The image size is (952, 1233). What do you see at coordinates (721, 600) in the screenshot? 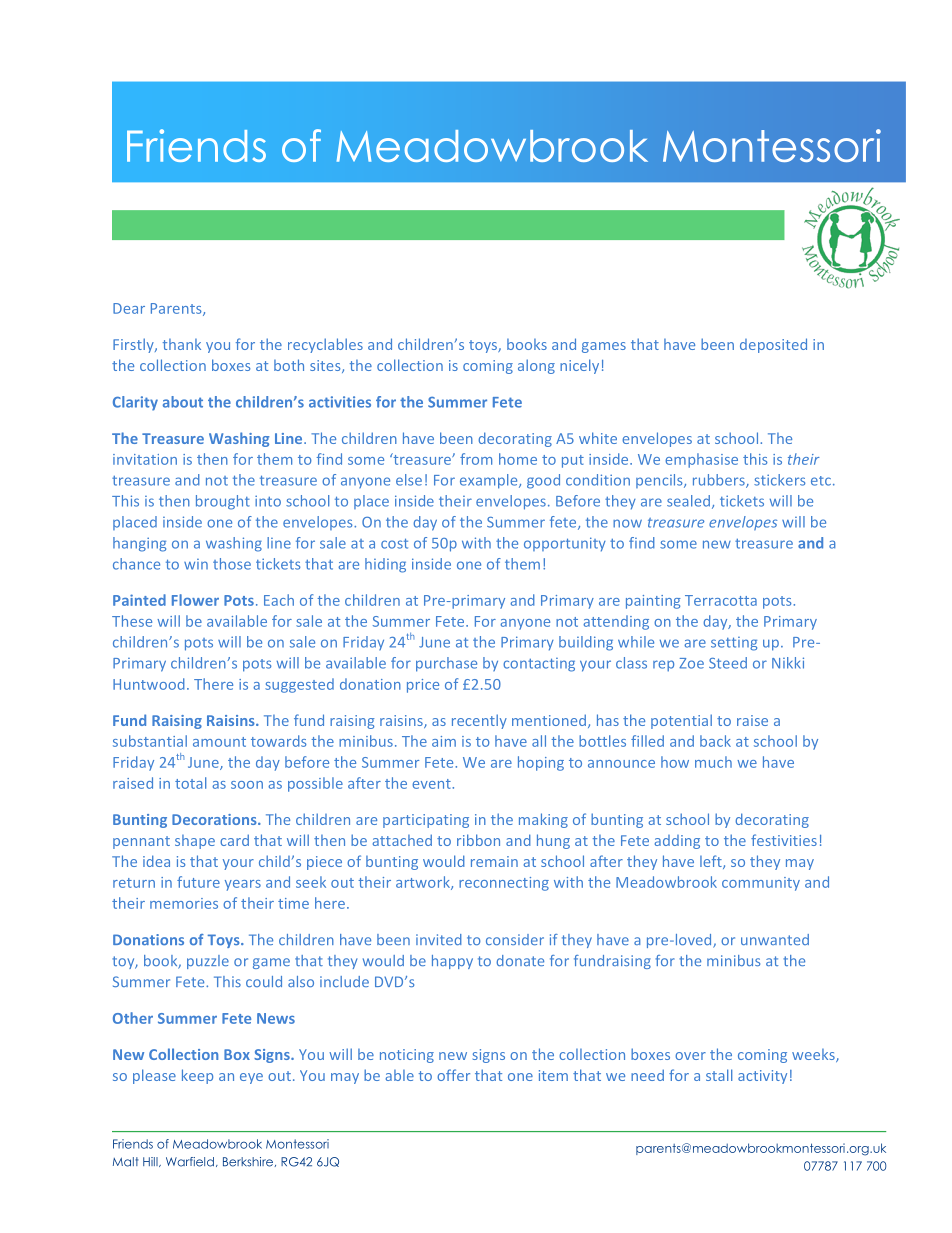
I see `Terracotta` at bounding box center [721, 600].
